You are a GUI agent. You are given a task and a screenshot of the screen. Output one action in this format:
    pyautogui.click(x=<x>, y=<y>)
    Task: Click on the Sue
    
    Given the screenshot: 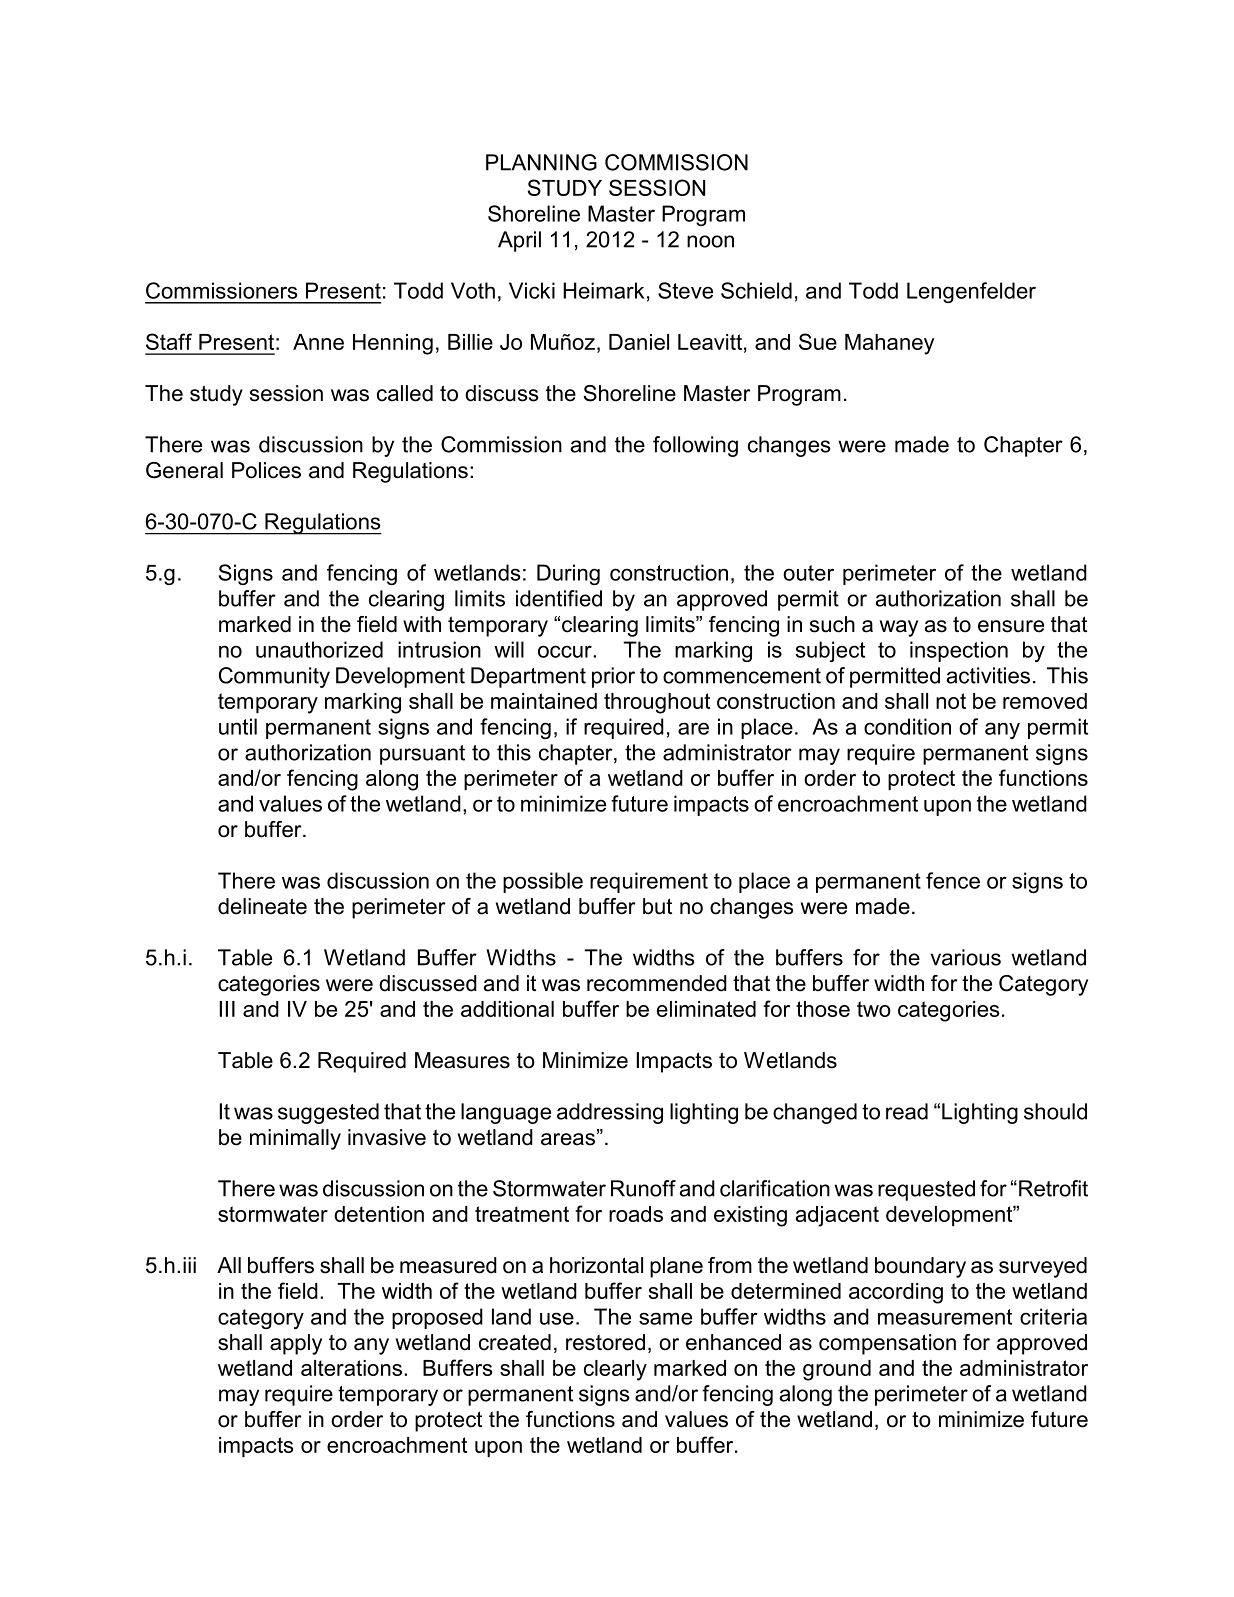 What is the action you would take?
    pyautogui.click(x=818, y=341)
